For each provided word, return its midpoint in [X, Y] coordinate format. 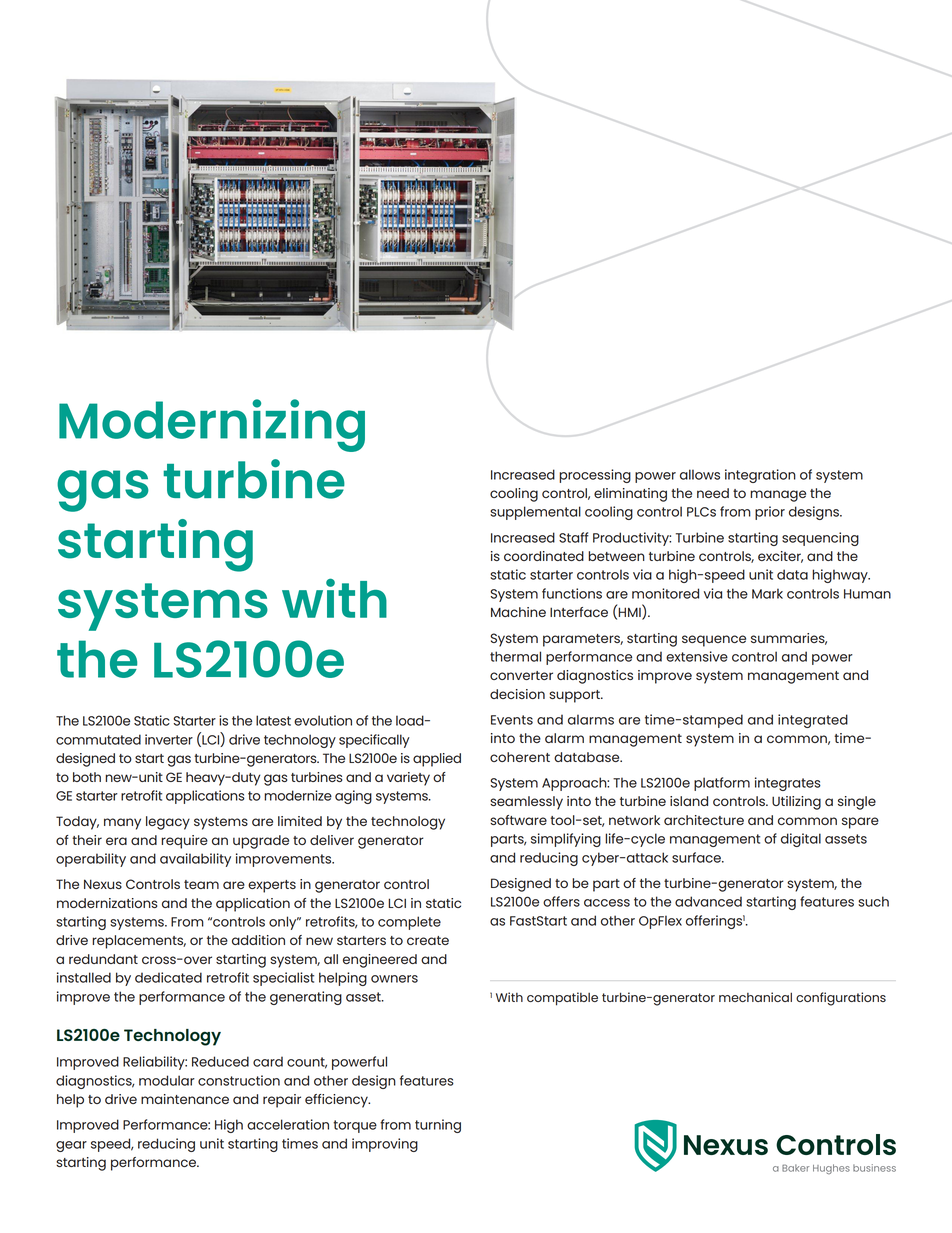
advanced [708, 901]
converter [521, 675]
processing [595, 476]
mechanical [755, 997]
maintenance [185, 1099]
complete [409, 923]
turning [438, 1126]
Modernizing [212, 425]
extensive [697, 656]
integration [760, 476]
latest [273, 720]
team [201, 884]
